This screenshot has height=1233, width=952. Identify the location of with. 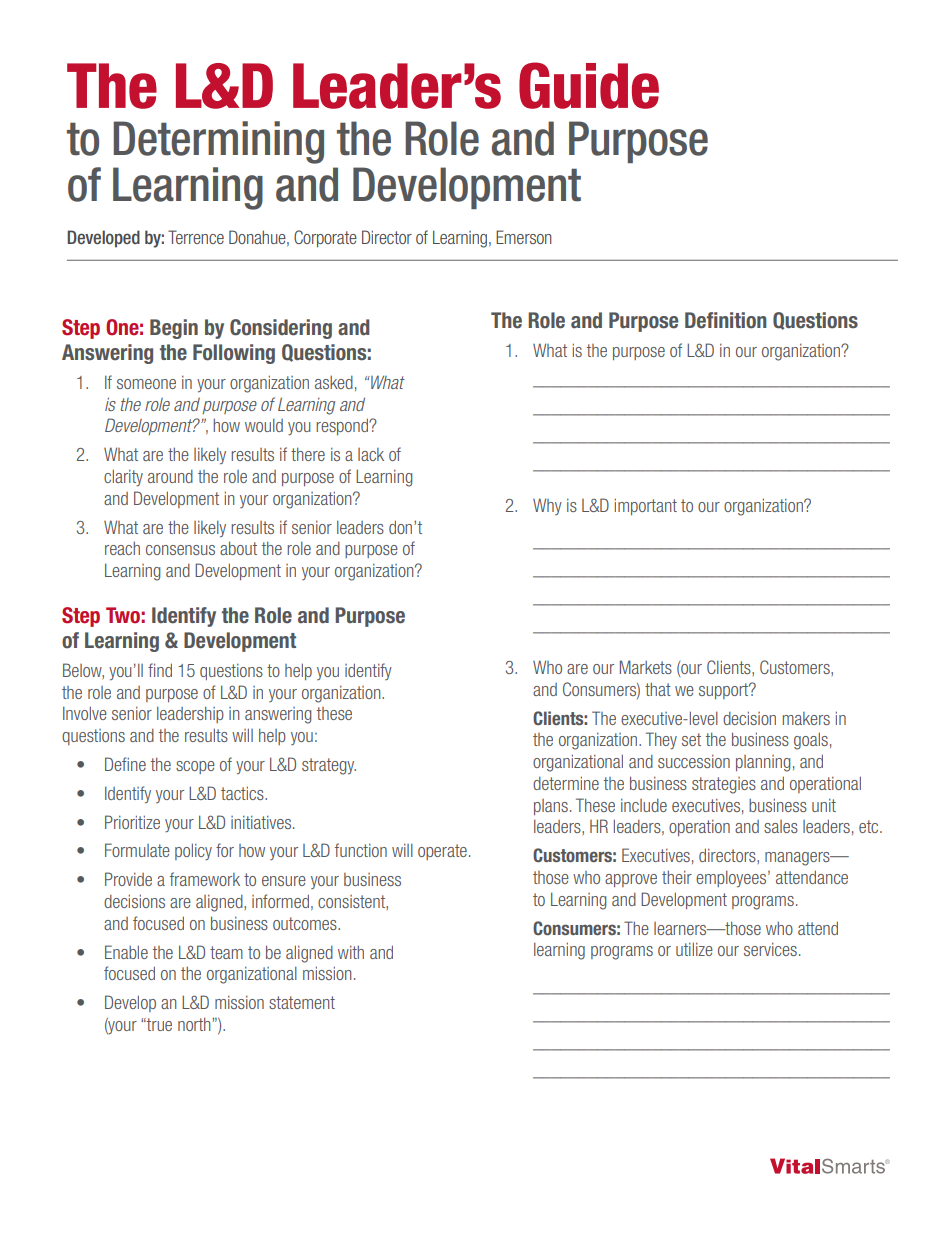
(351, 952).
